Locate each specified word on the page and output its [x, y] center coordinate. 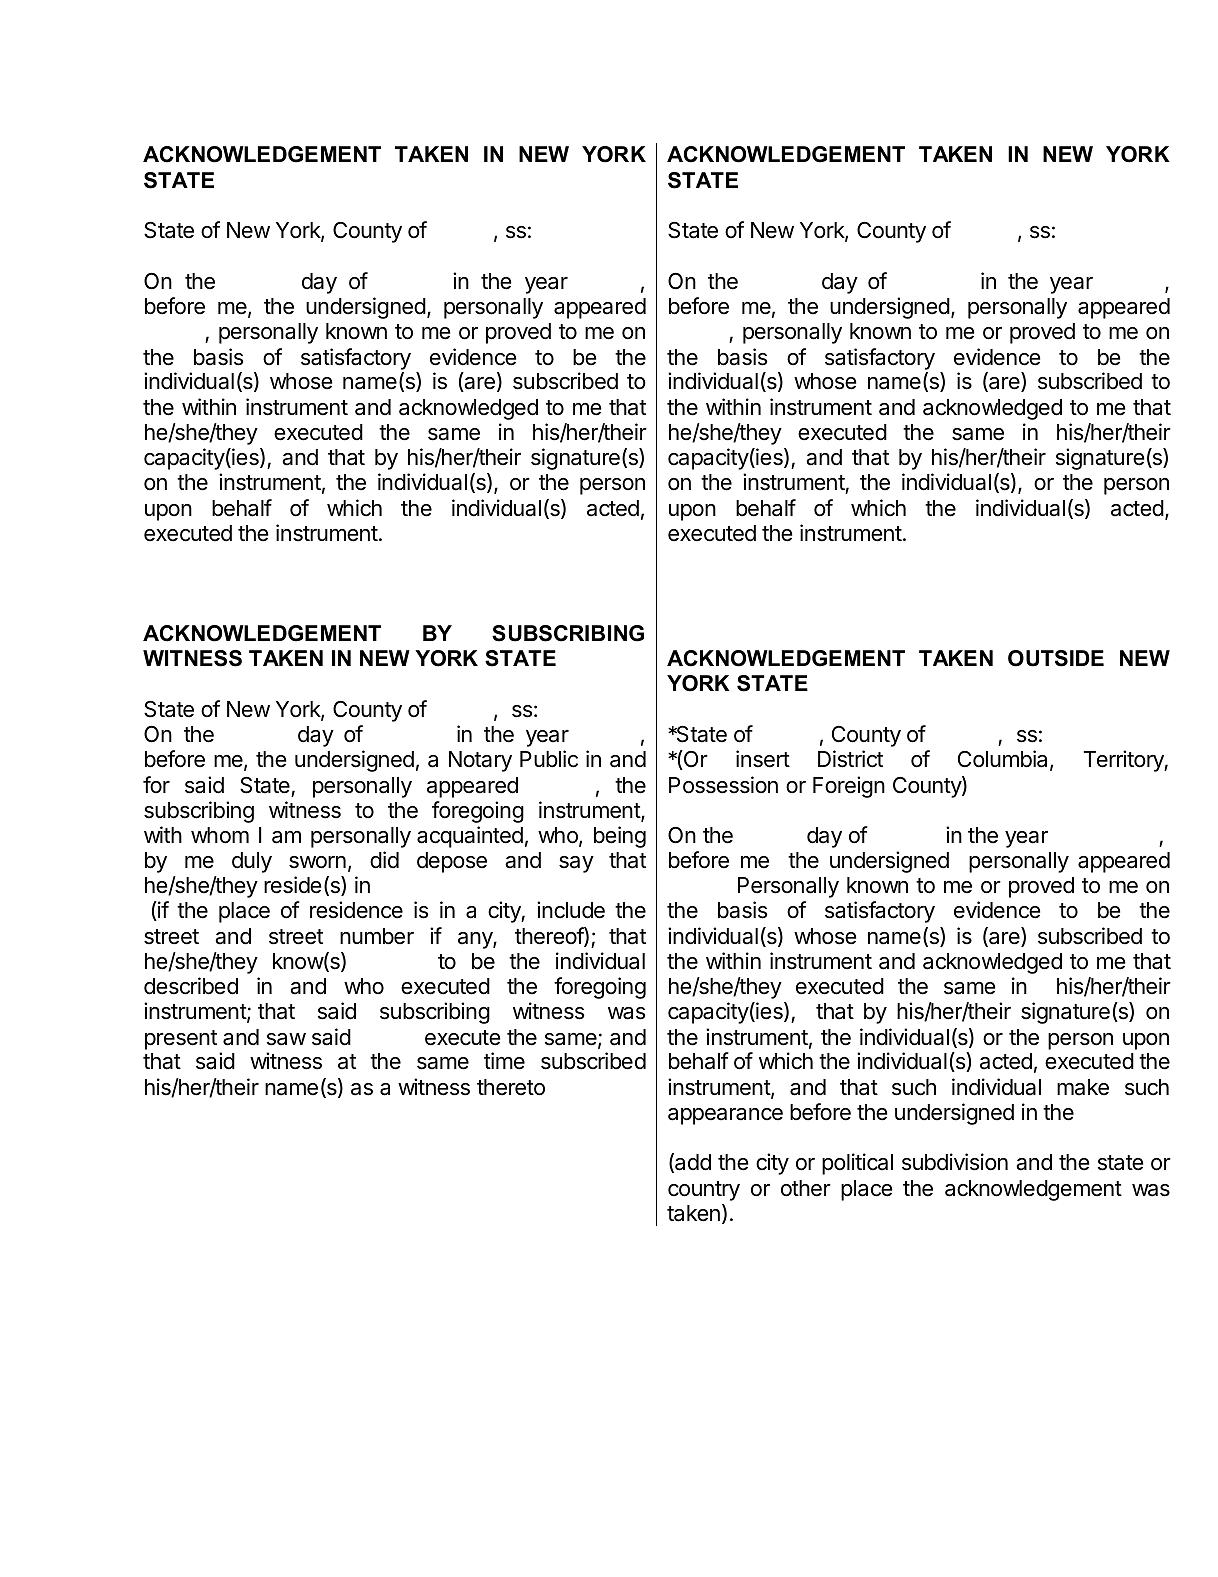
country [704, 1191]
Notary [480, 761]
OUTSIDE [1056, 658]
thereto [511, 1087]
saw [286, 1039]
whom [220, 835]
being [620, 837]
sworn [317, 862]
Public [549, 759]
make [1083, 1087]
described [191, 986]
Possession [723, 785]
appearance [725, 1116]
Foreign [849, 787]
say [576, 864]
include [571, 910]
